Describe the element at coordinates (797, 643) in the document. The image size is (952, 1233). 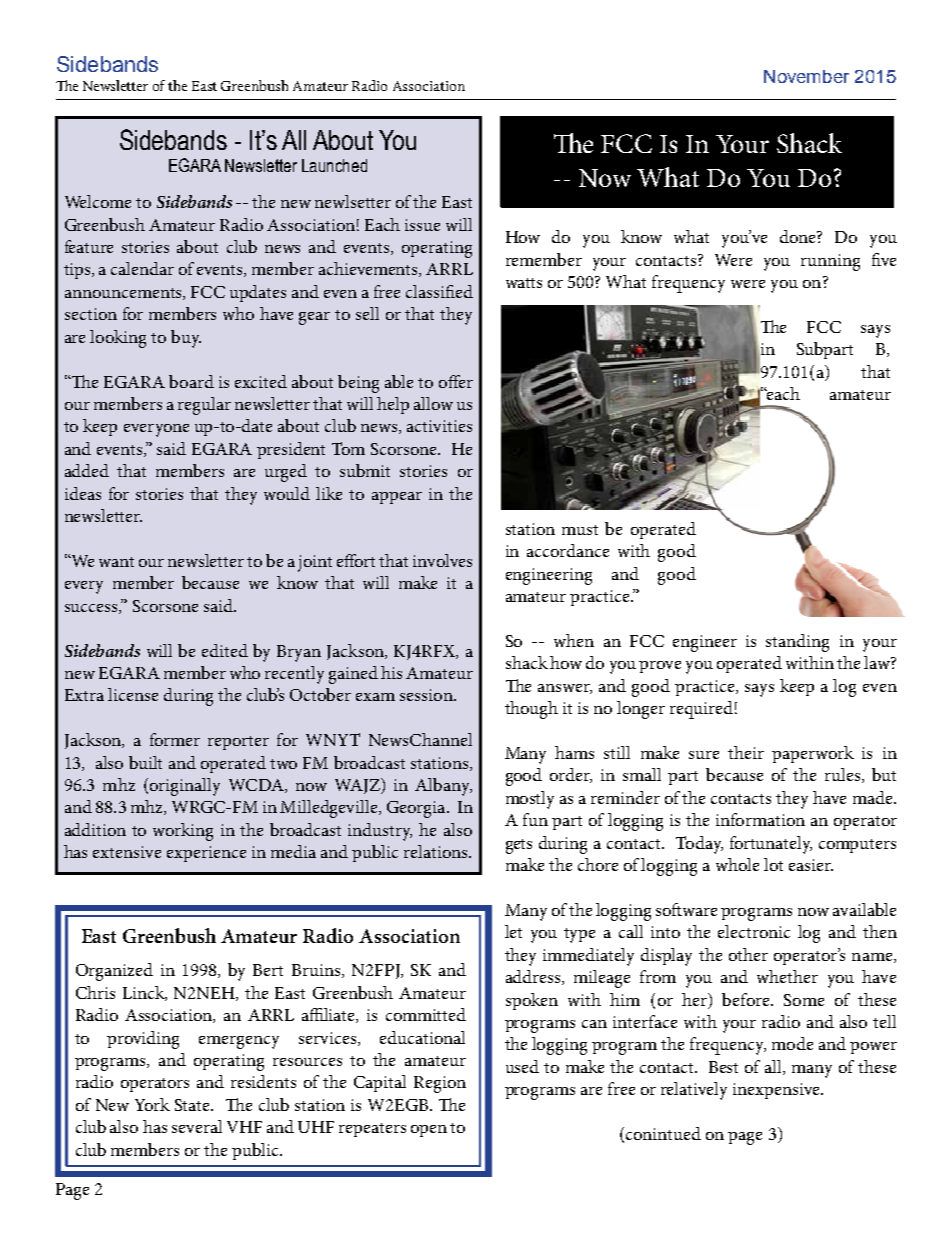
I see `standing` at that location.
